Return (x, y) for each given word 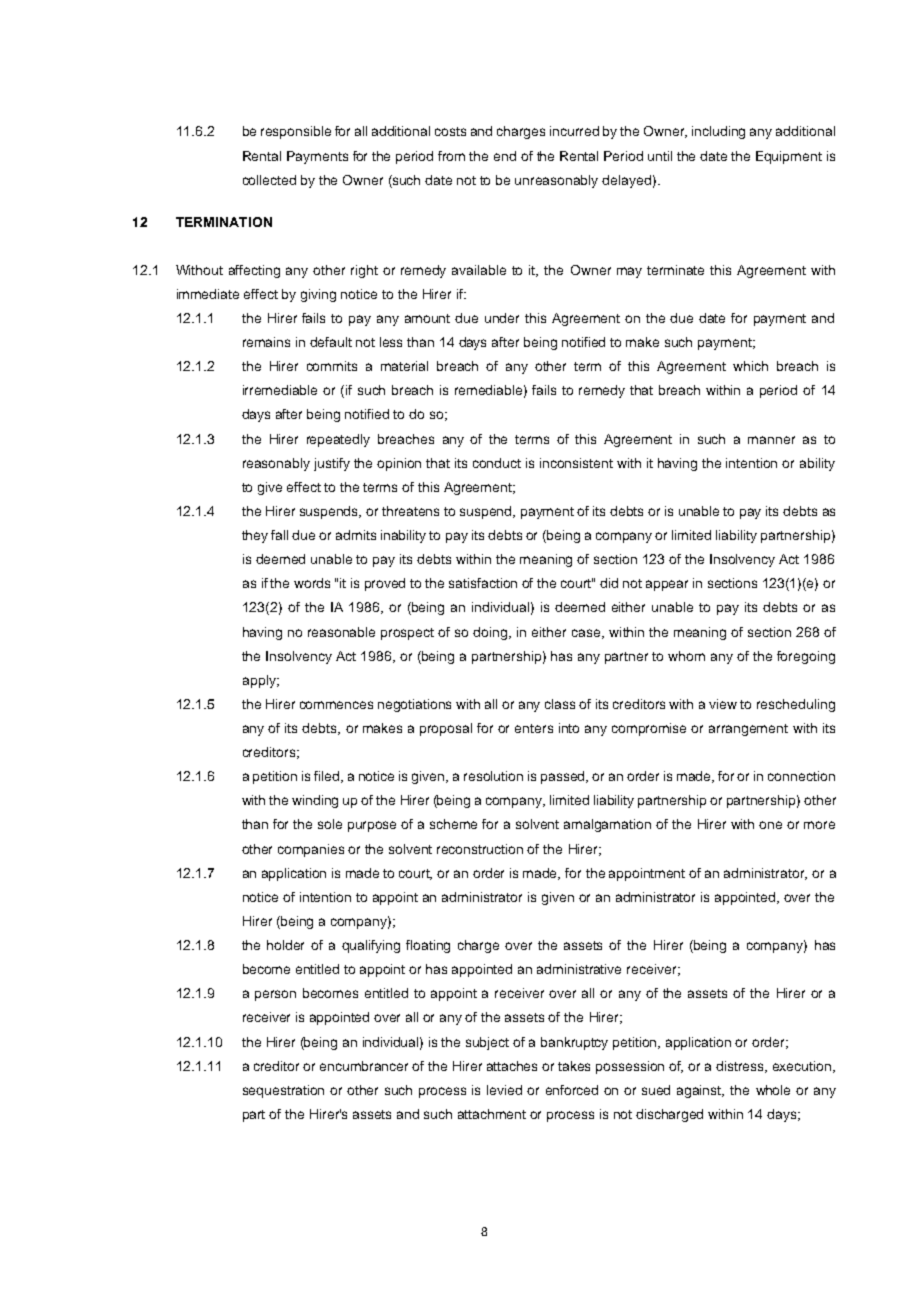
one (770, 825)
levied (504, 1090)
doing (491, 633)
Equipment (789, 157)
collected (269, 180)
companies (311, 850)
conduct (497, 463)
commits (332, 366)
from (451, 156)
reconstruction (480, 849)
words (312, 583)
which (750, 366)
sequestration (283, 1091)
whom (686, 656)
